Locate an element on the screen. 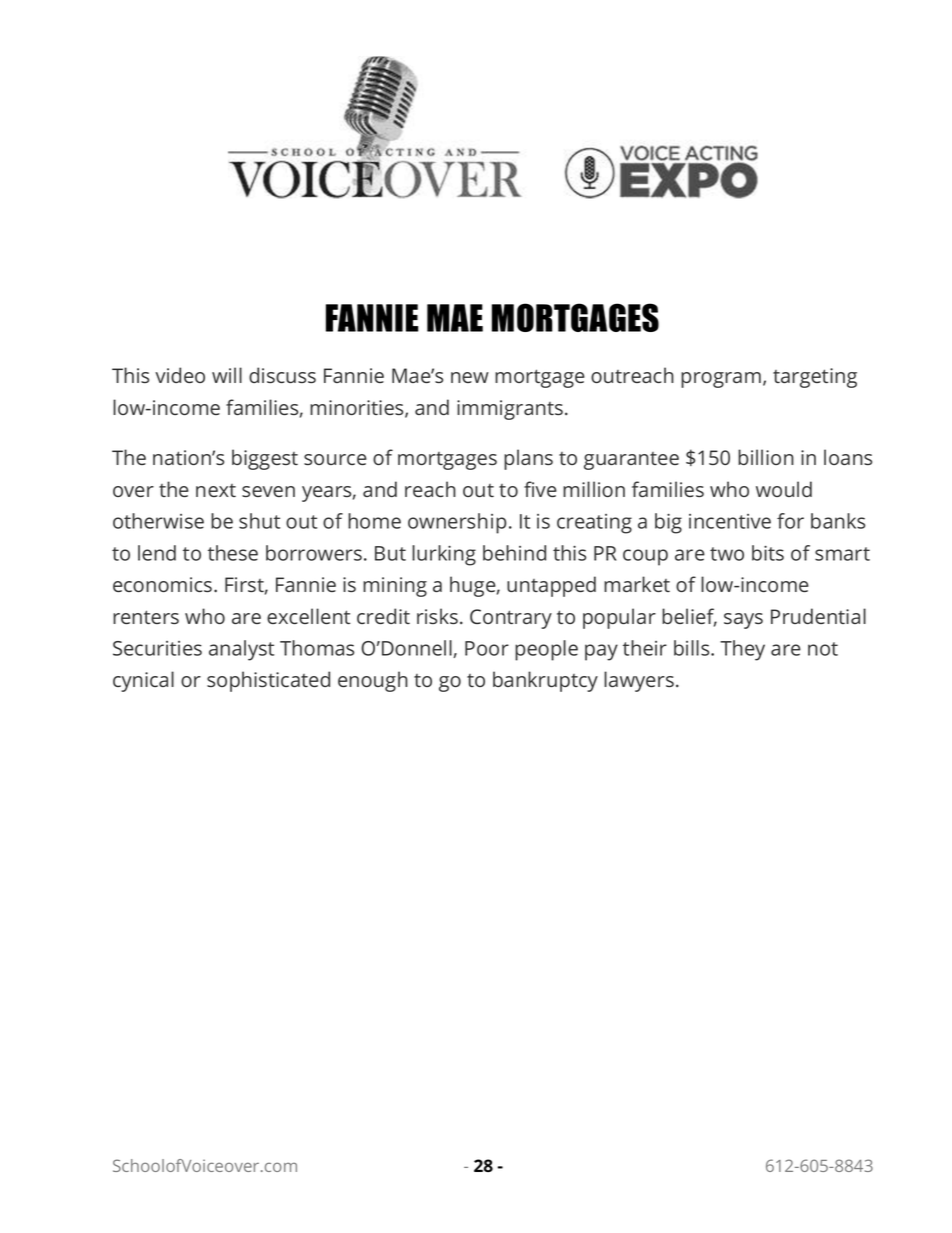 This screenshot has height=1233, width=952. will is located at coordinates (227, 375).
